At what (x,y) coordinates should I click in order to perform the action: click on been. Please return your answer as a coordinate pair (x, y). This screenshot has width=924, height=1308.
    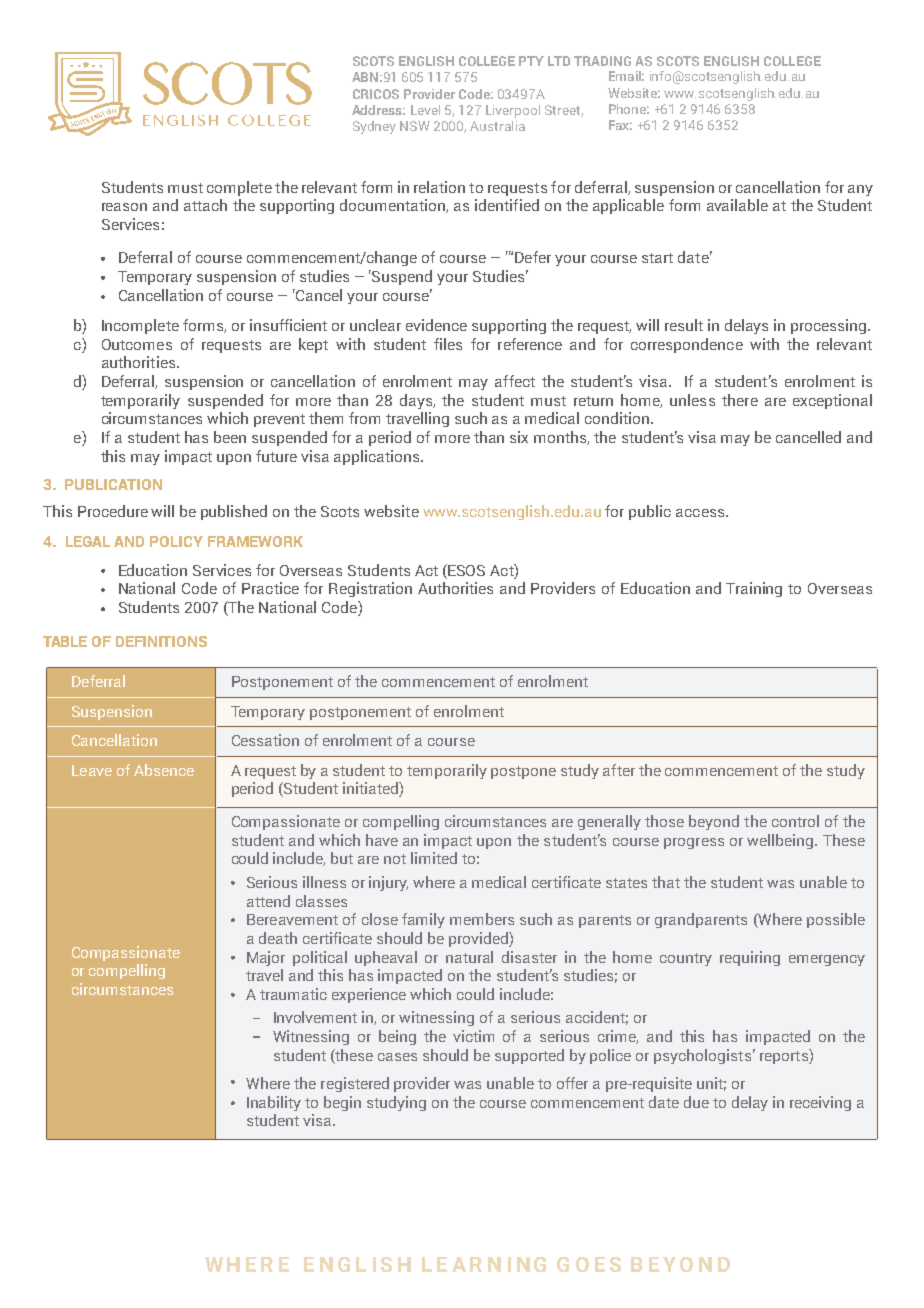
    Looking at the image, I should click on (230, 437).
